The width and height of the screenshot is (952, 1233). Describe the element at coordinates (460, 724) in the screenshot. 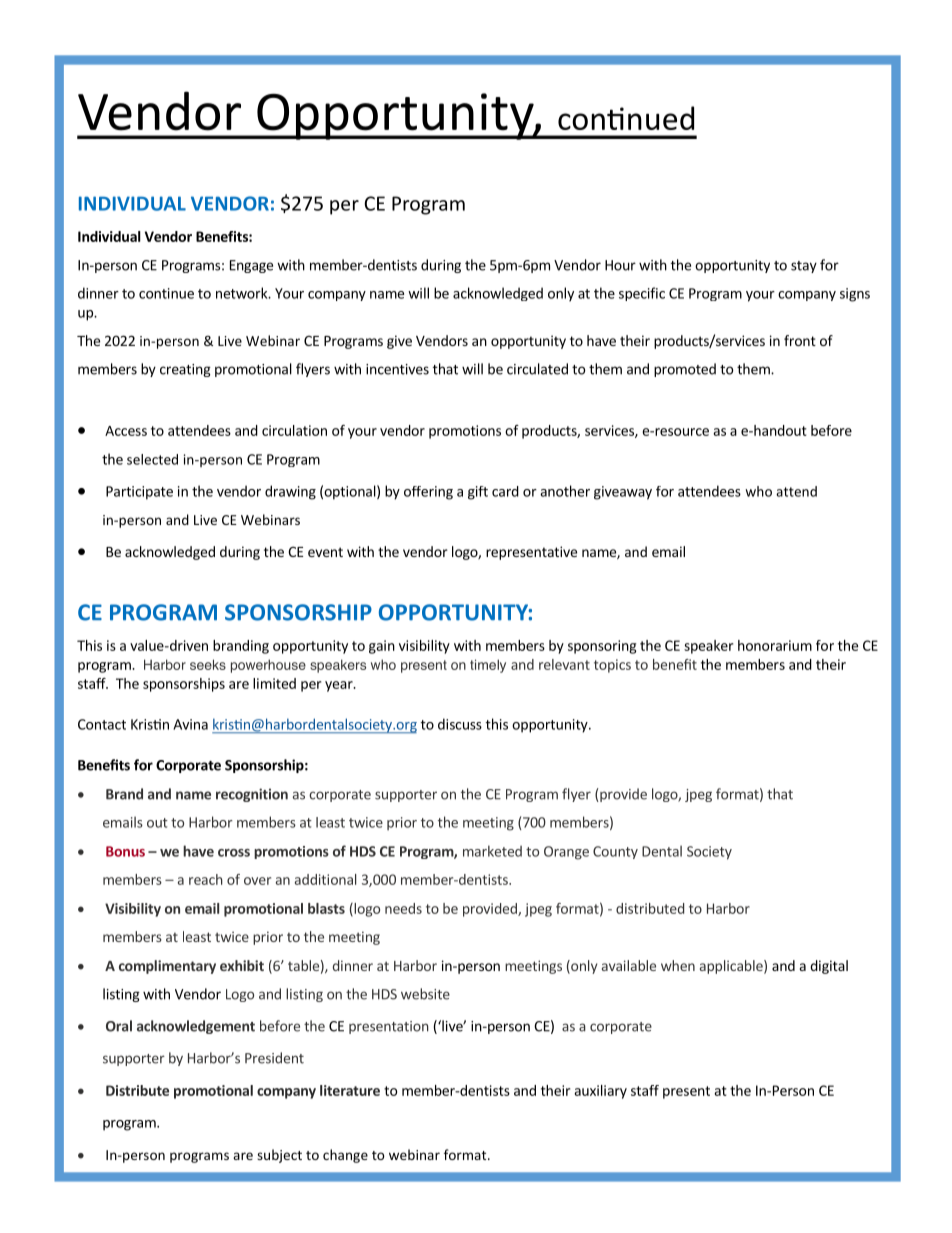

I see `discuss` at that location.
